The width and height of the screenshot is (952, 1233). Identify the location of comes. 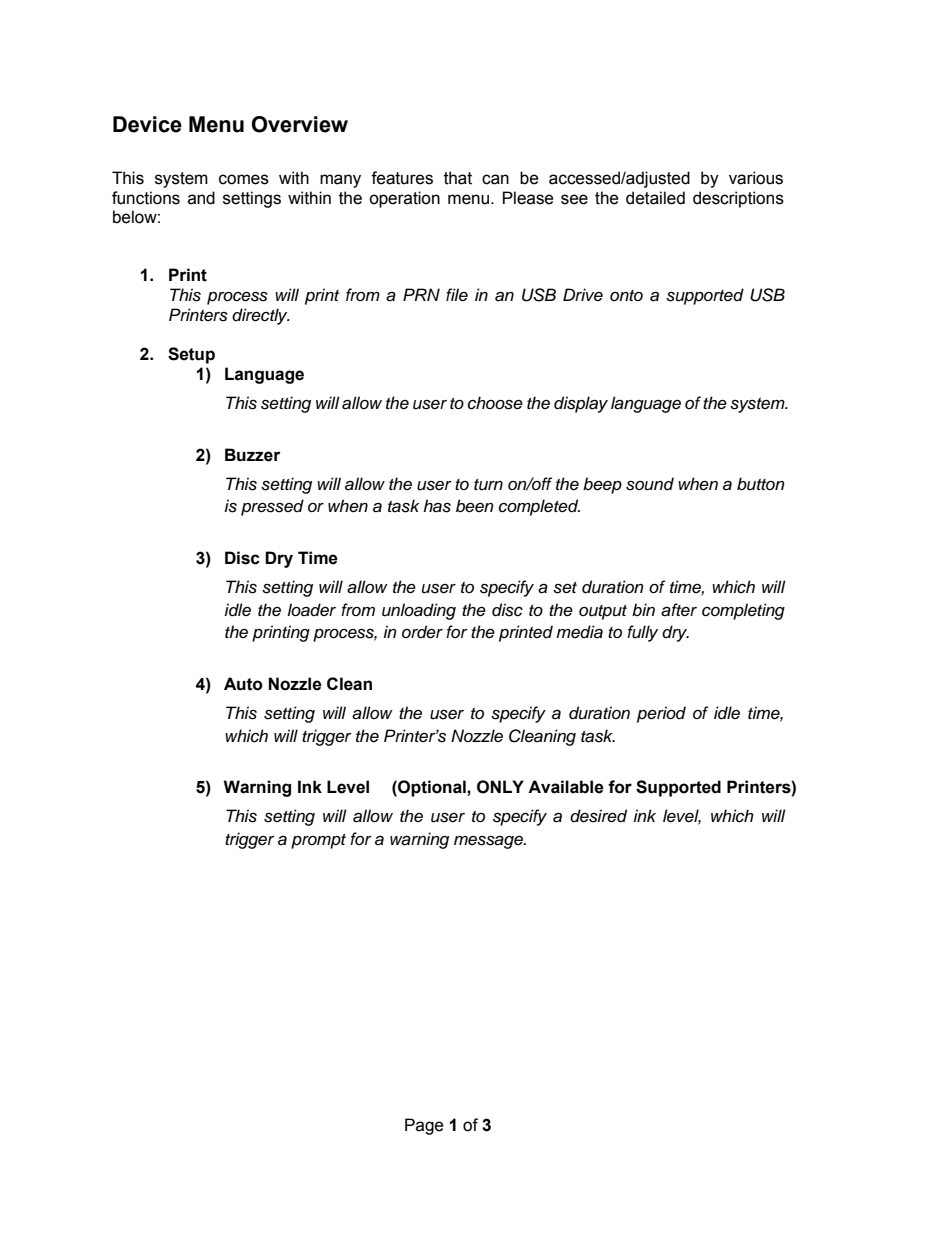
(244, 179).
